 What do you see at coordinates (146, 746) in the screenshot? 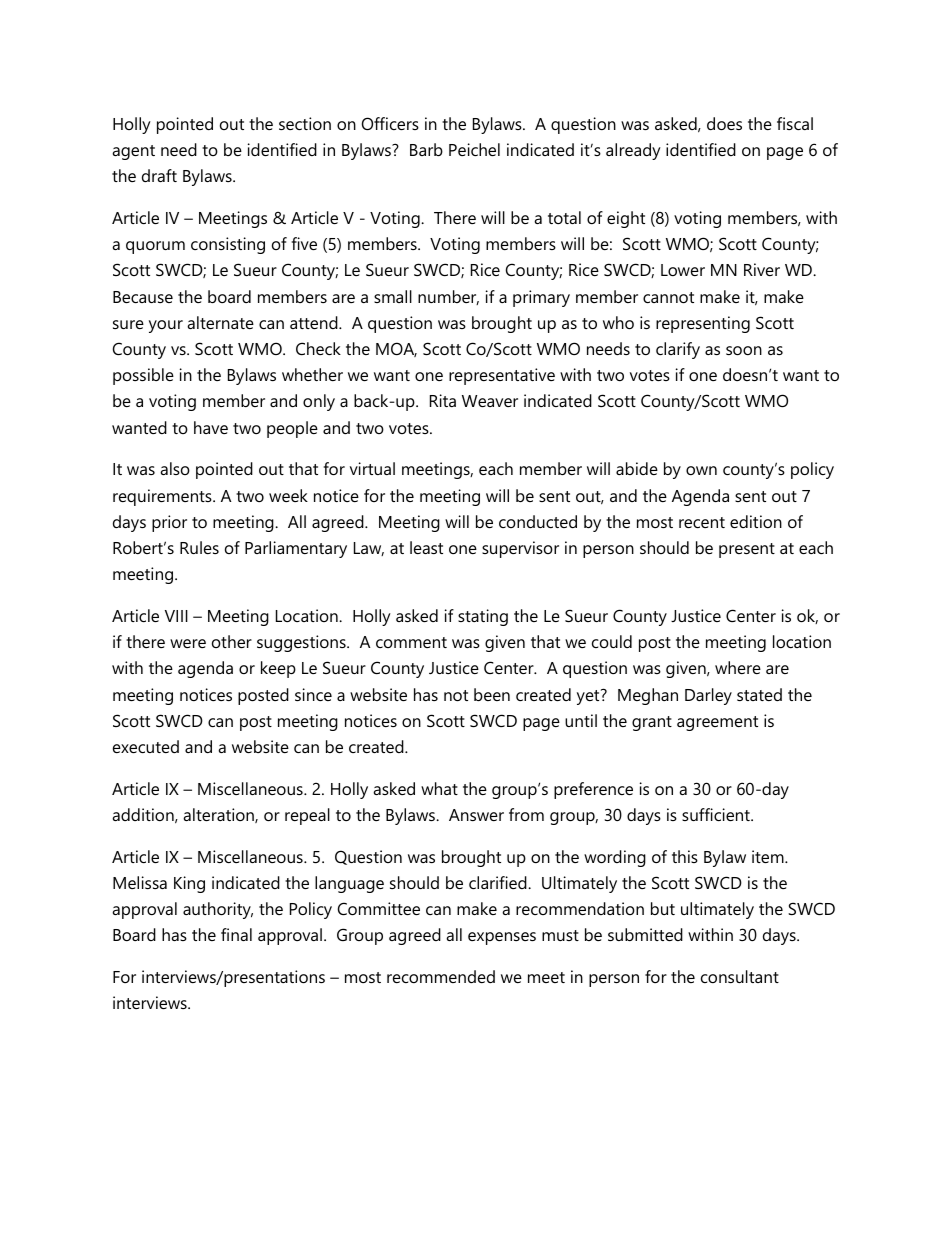
I see `executed` at bounding box center [146, 746].
